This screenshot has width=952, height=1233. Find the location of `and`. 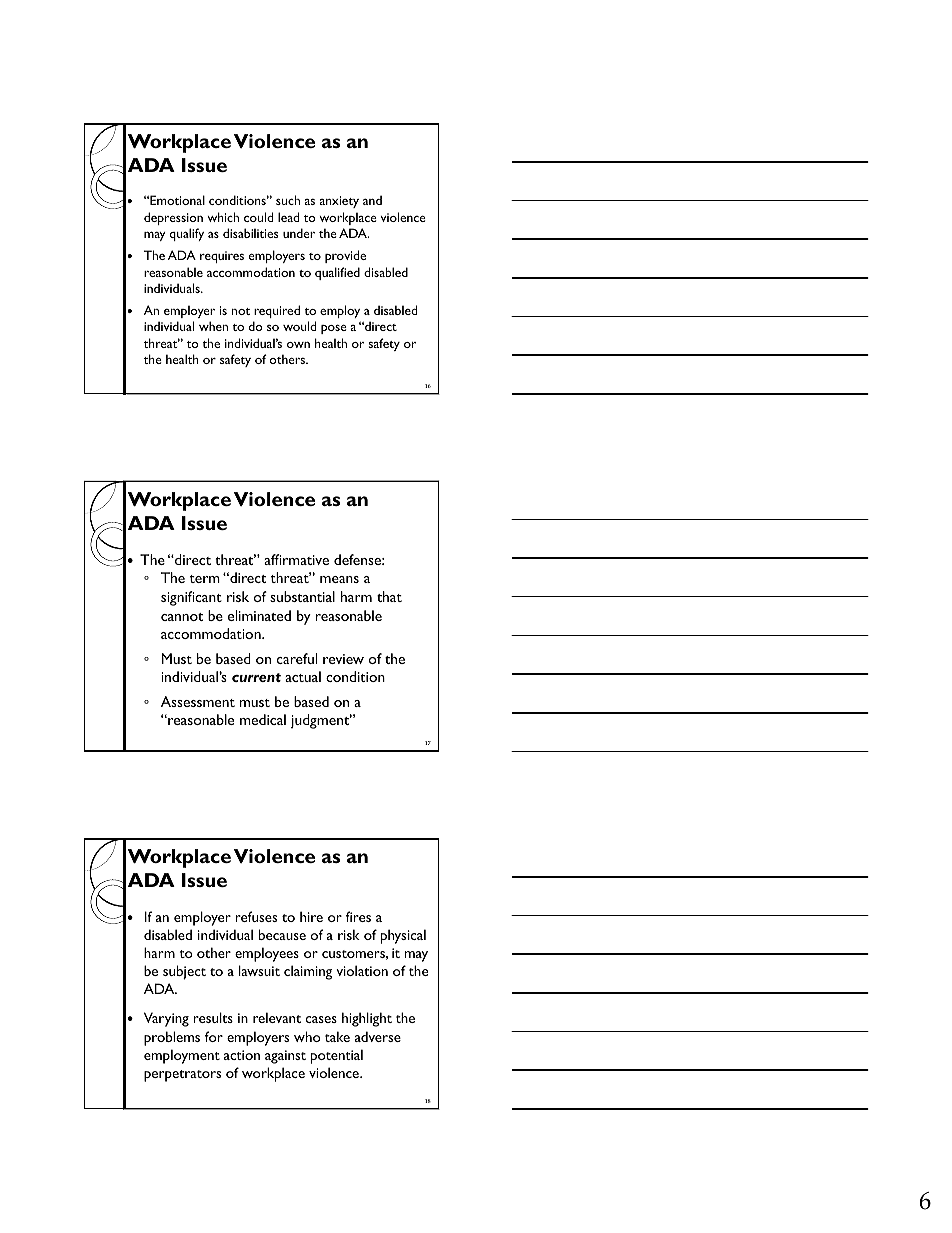

and is located at coordinates (372, 200).
